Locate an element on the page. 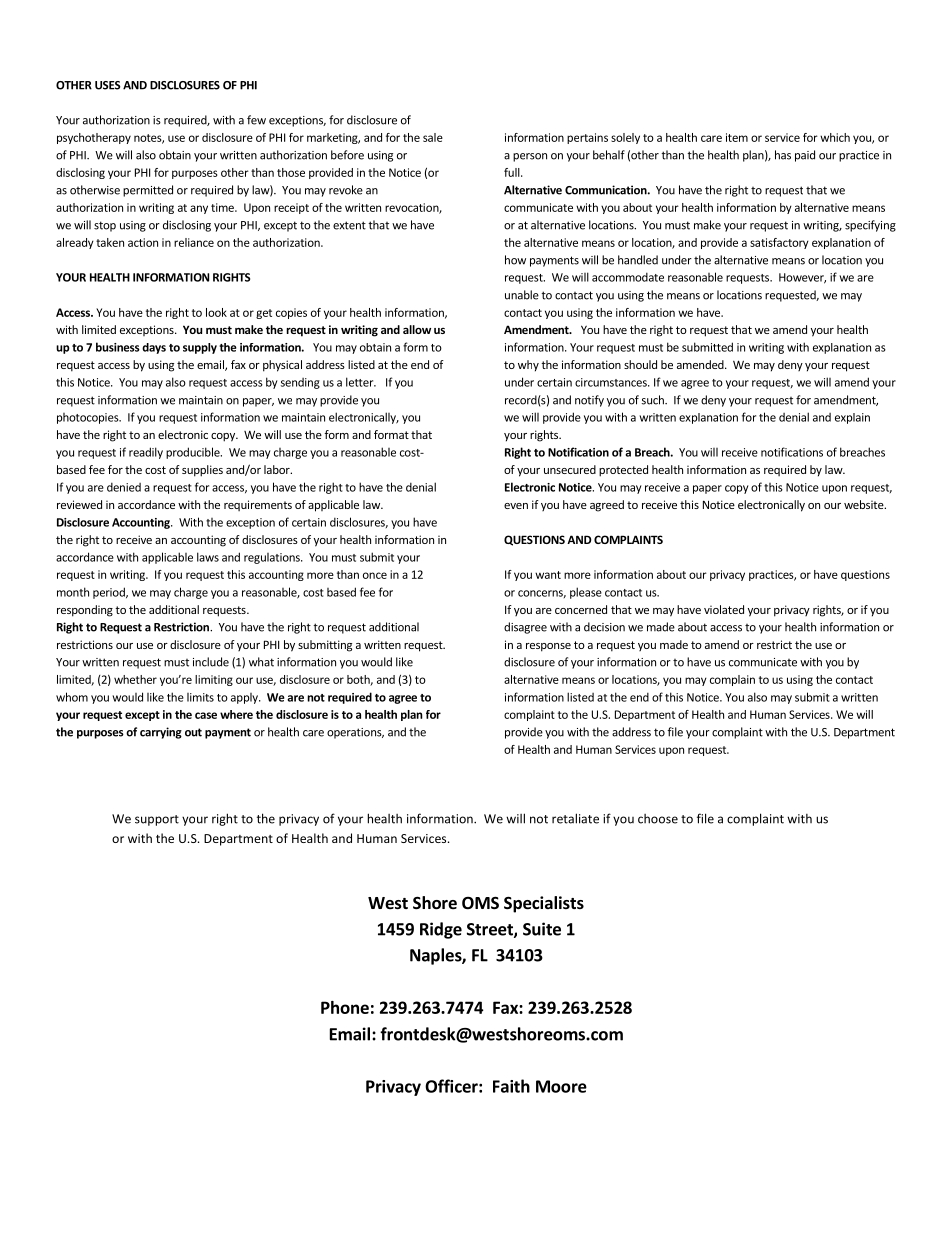 This document has height=1233, width=952. support is located at coordinates (157, 820).
